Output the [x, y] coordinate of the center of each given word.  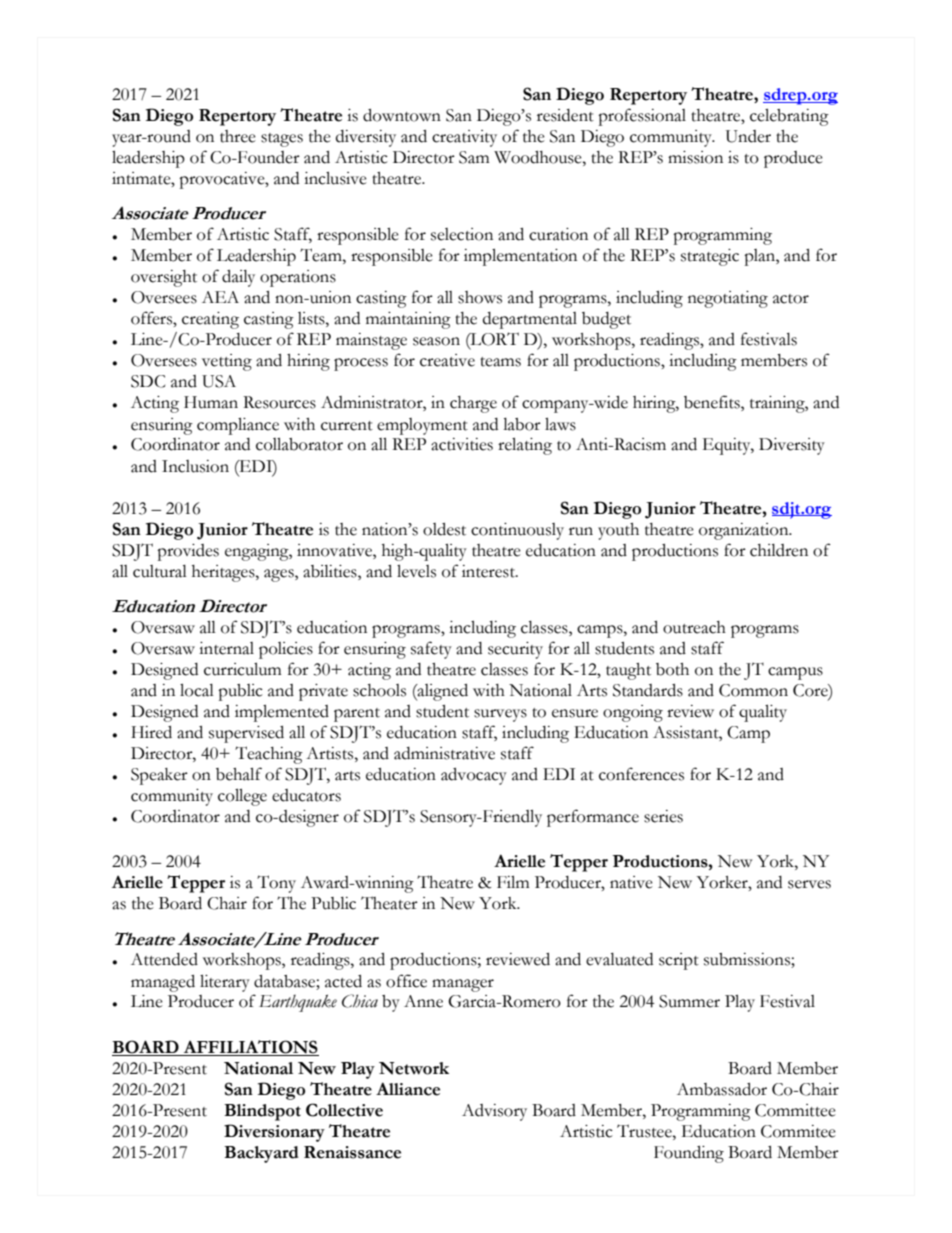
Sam [474, 157]
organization [745, 531]
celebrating [789, 117]
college [242, 797]
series [663, 816]
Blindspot [262, 1112]
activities [462, 444]
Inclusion [195, 466]
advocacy [474, 776]
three [238, 136]
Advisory [494, 1112]
